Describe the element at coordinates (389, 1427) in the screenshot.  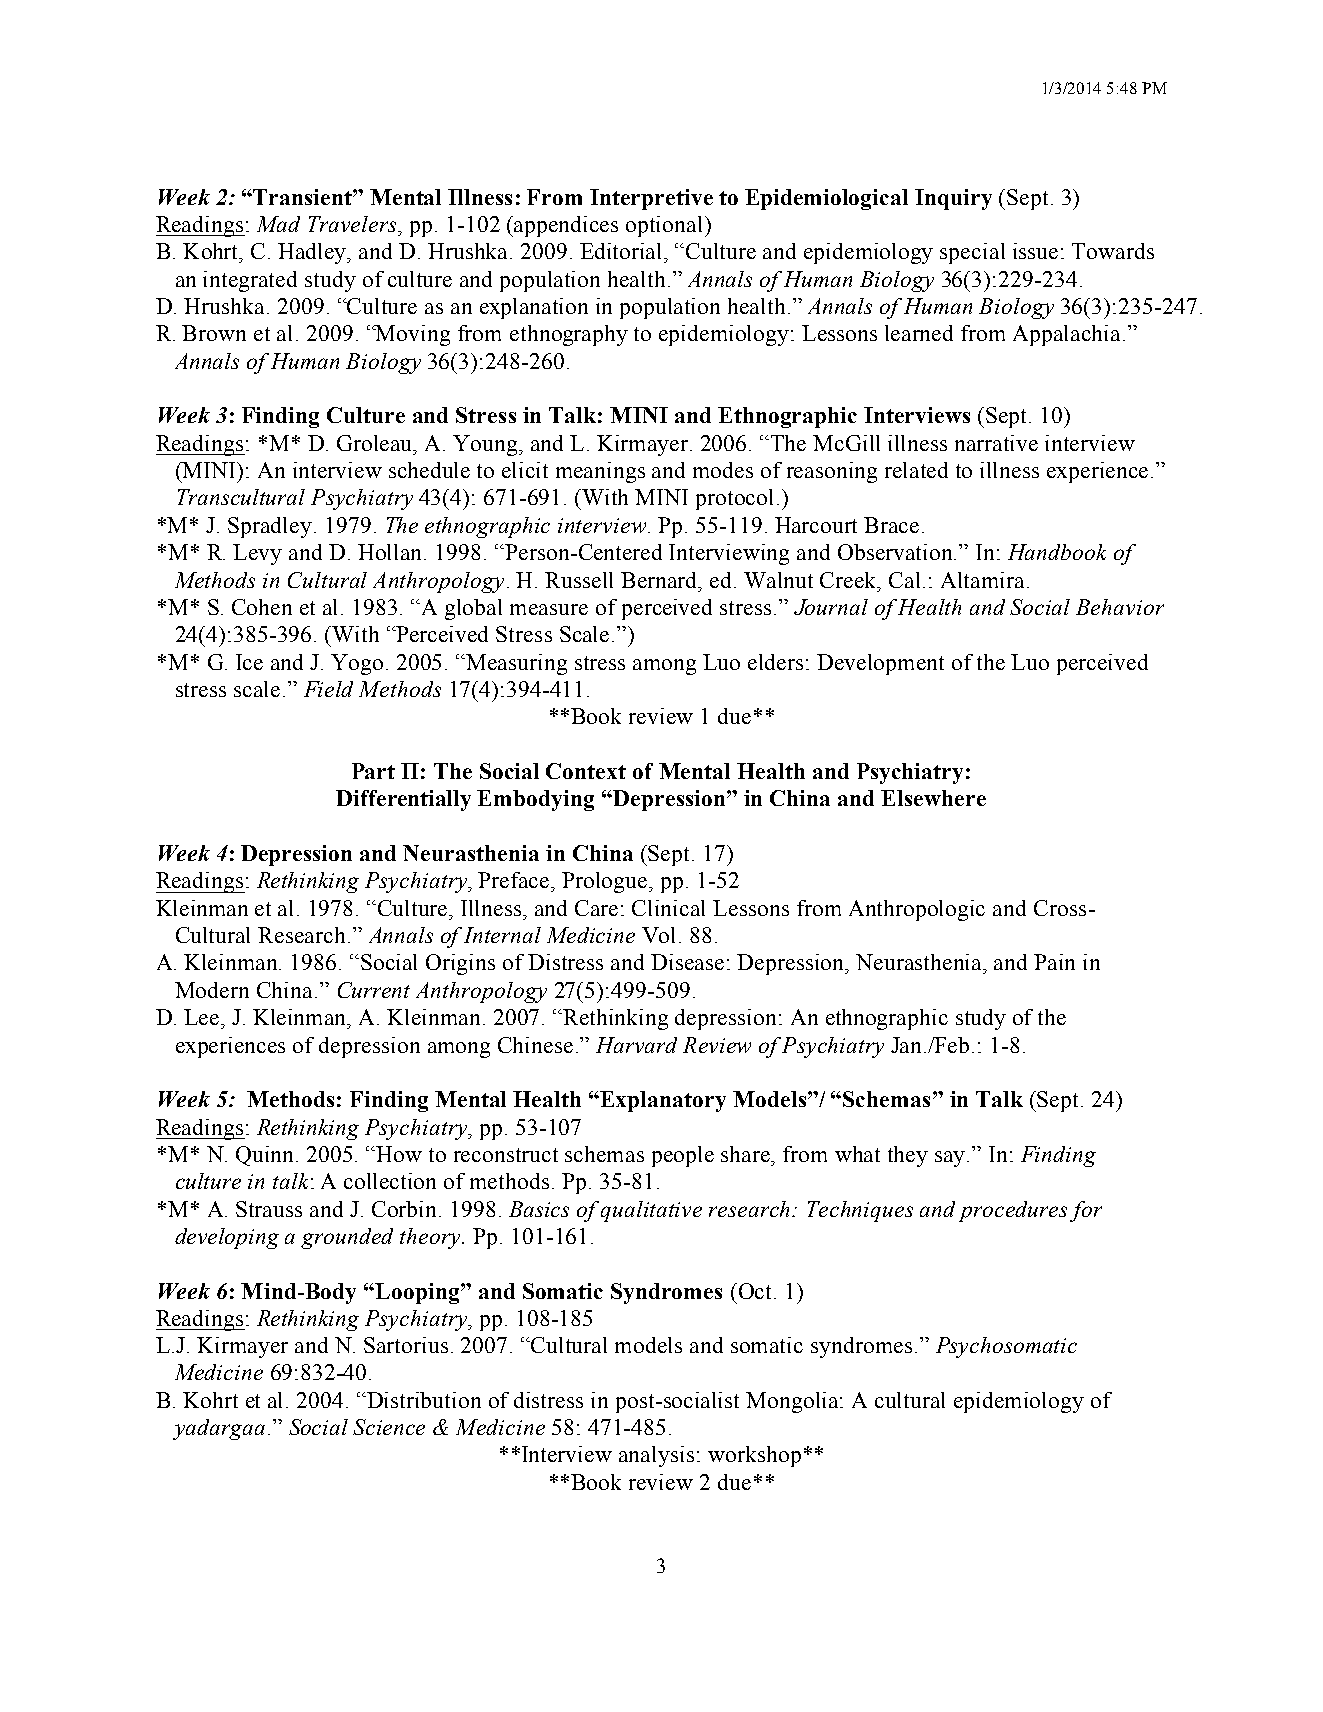
I see `Science` at that location.
